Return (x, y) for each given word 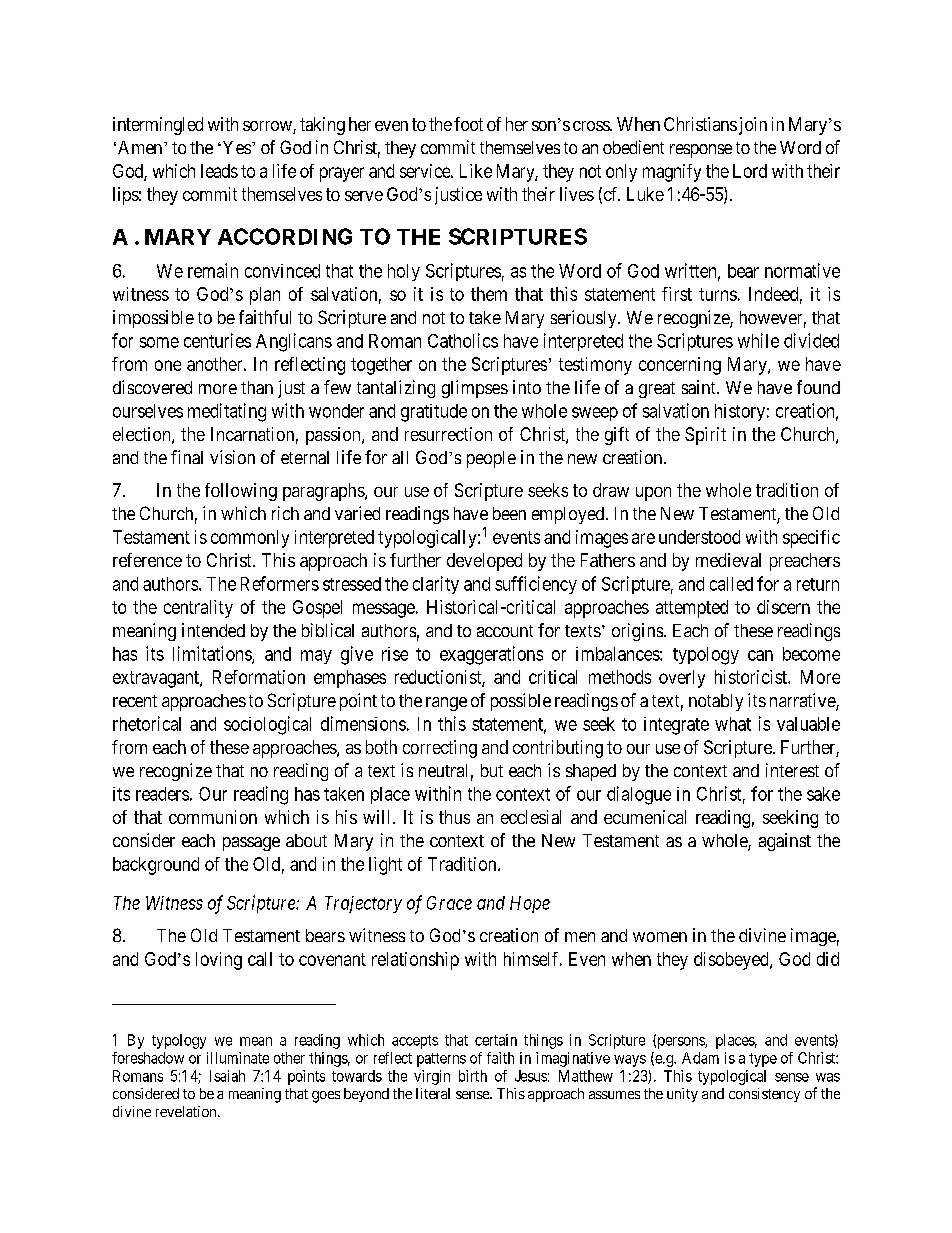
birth (473, 1076)
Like (476, 171)
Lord (750, 171)
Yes (235, 147)
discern (783, 607)
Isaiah (227, 1076)
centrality (198, 609)
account (505, 631)
